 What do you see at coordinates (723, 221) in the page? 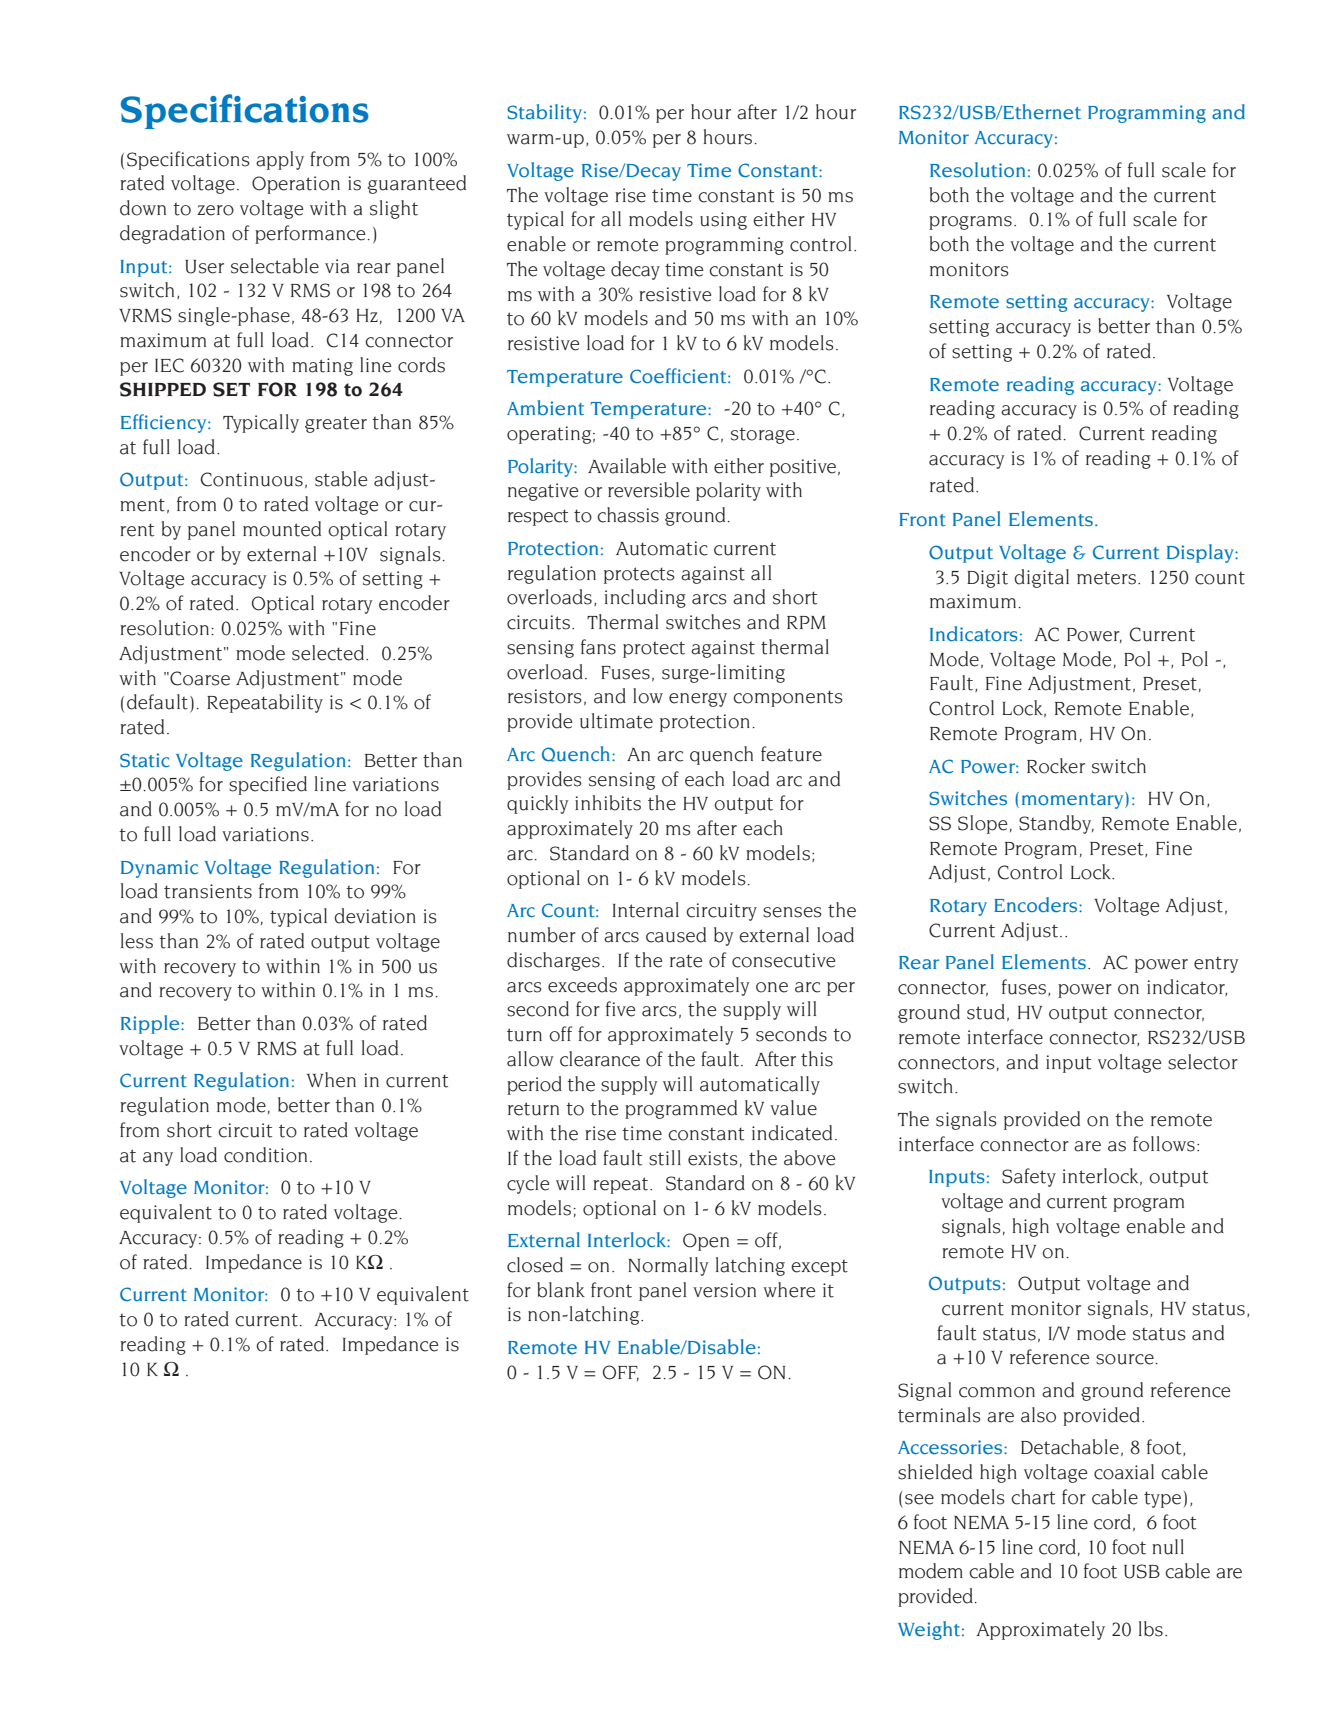
I see `using` at bounding box center [723, 221].
